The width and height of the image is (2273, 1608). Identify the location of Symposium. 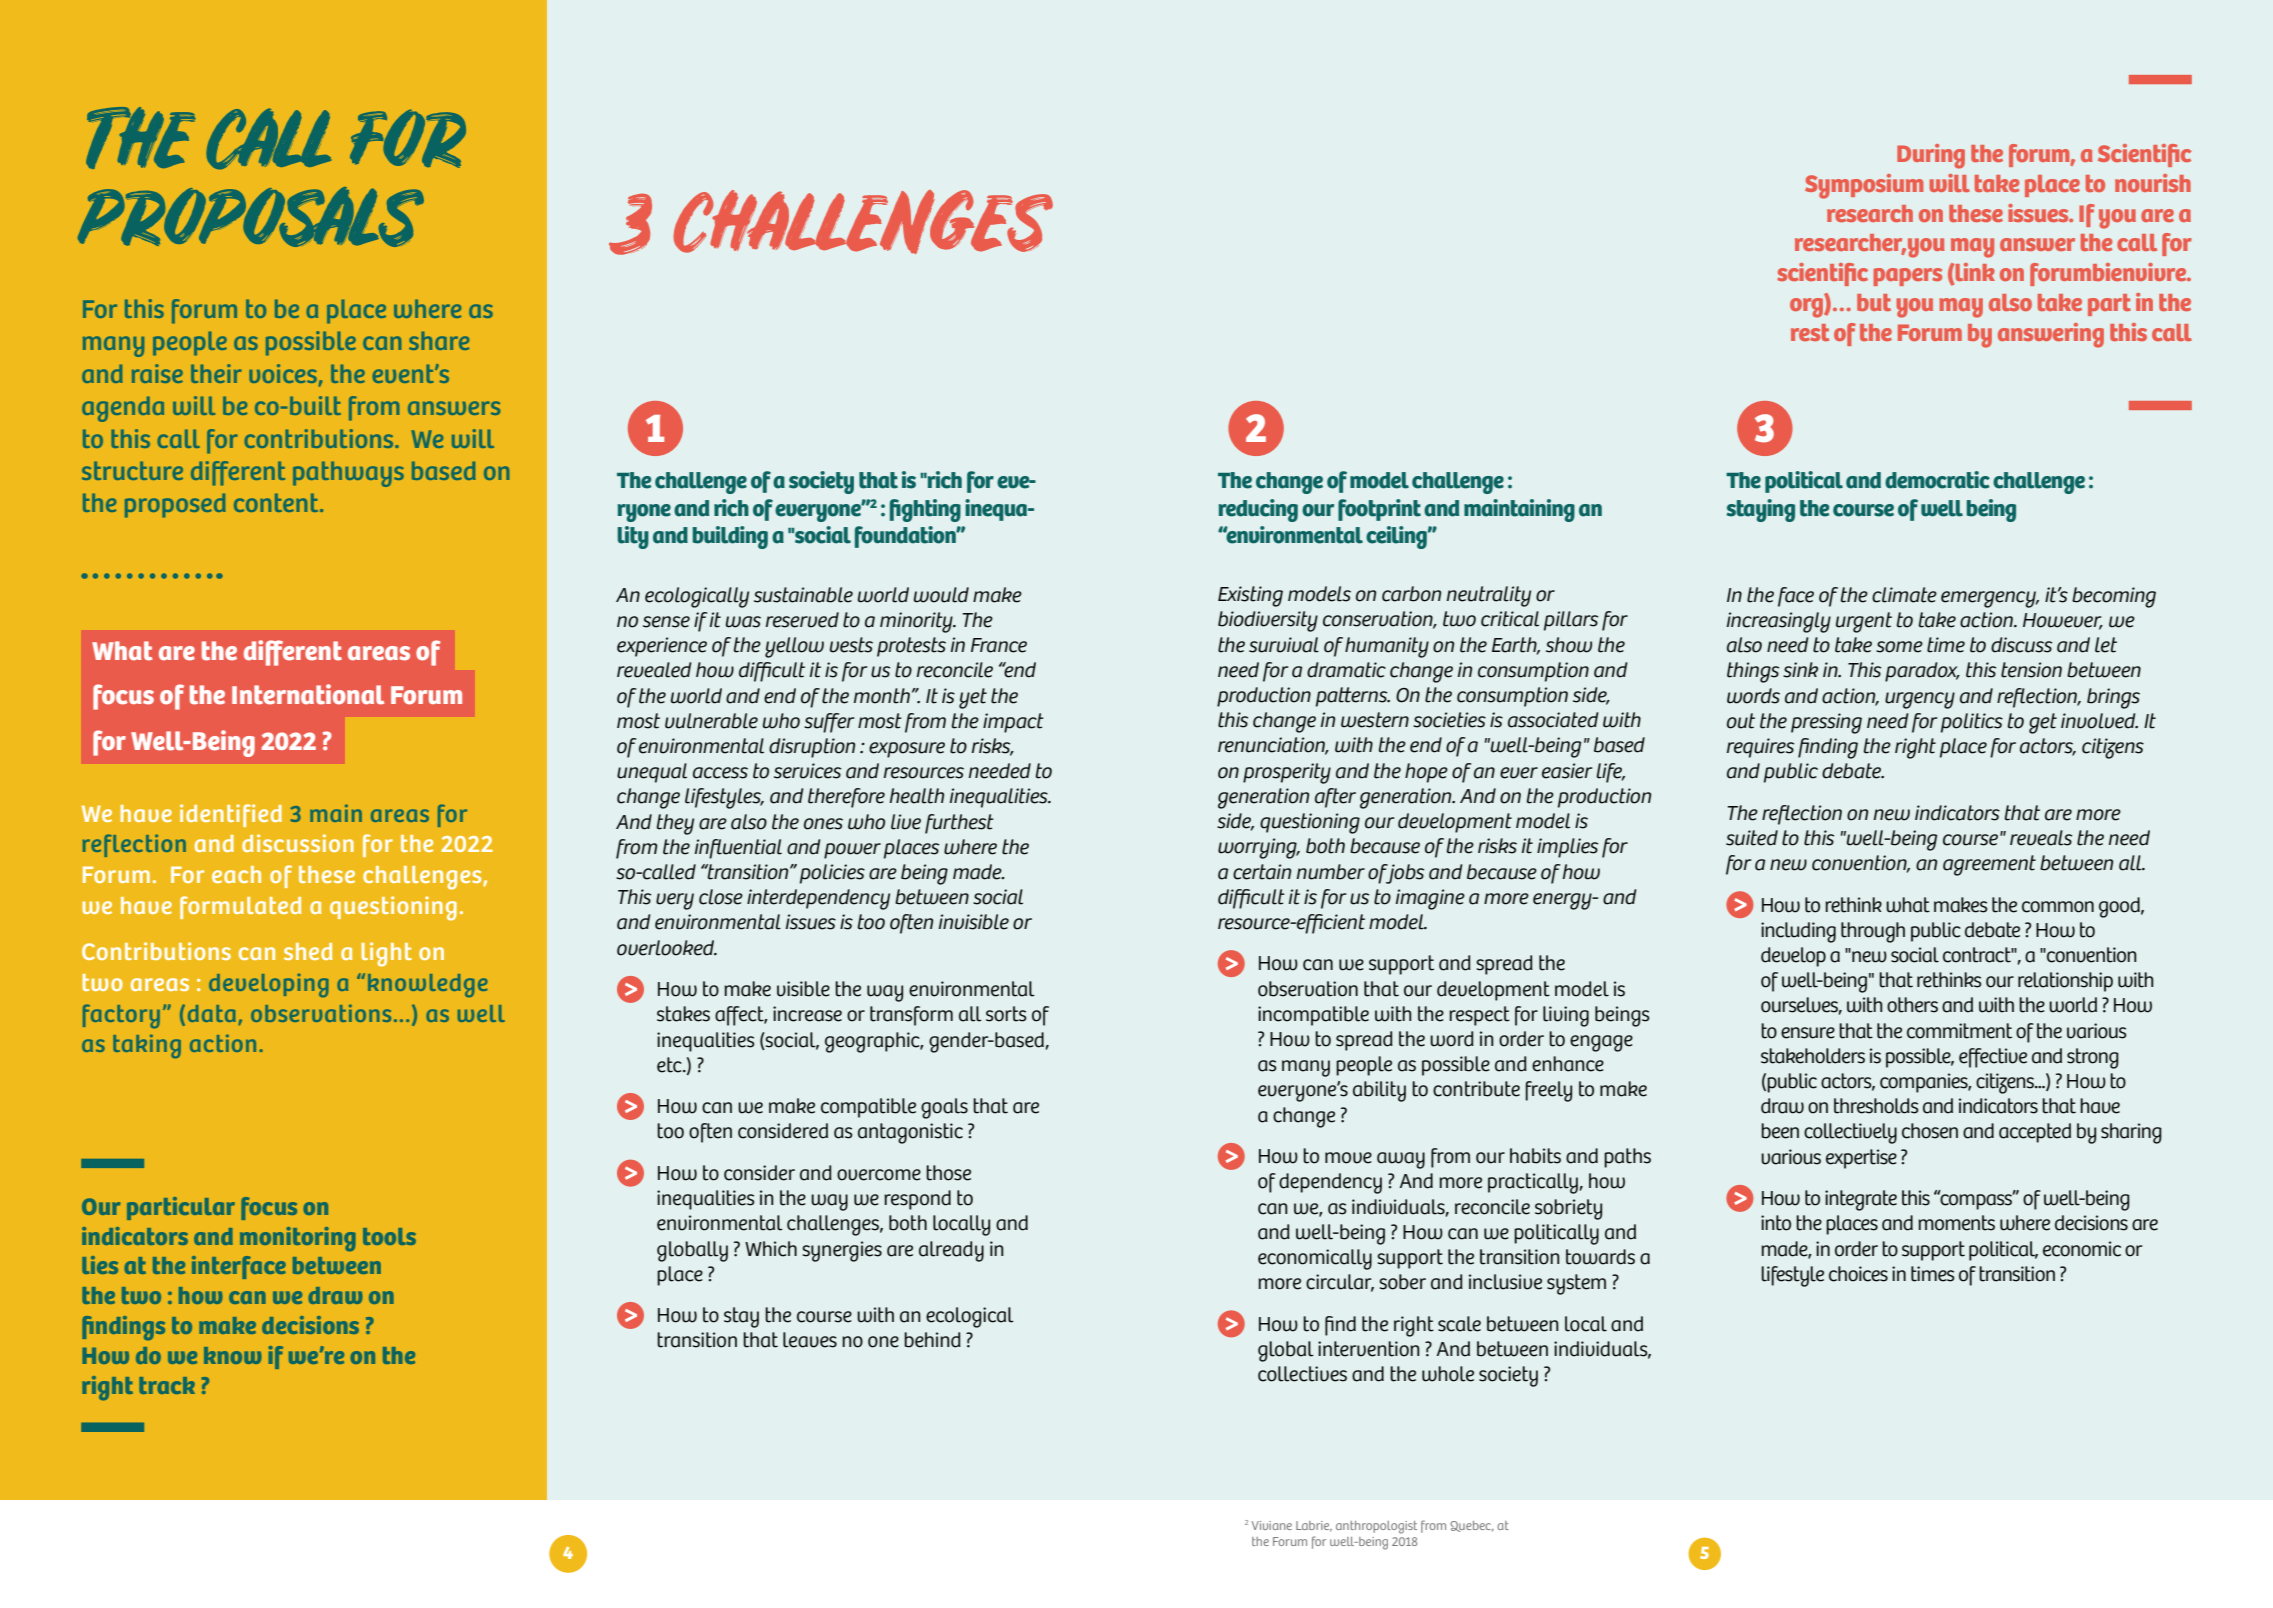
(1864, 186).
